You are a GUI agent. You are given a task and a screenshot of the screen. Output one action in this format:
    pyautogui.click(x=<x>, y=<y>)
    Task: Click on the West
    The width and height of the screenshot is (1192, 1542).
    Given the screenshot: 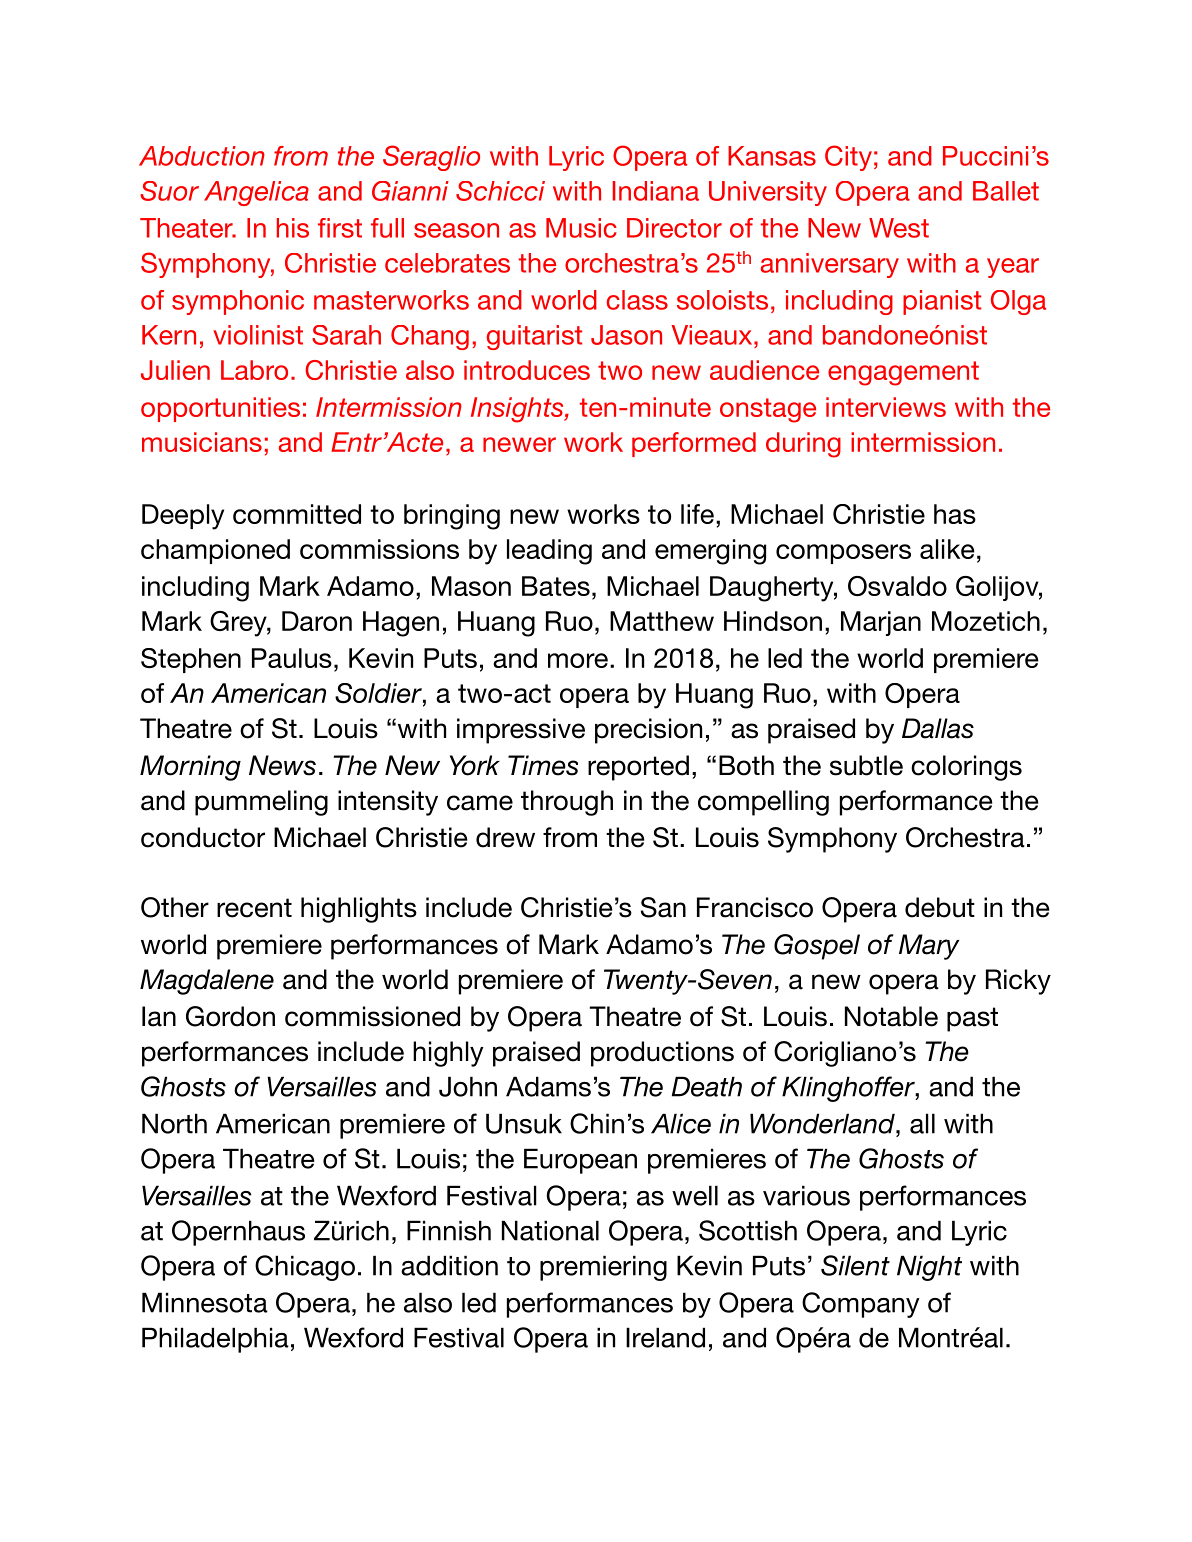 What is the action you would take?
    pyautogui.click(x=899, y=228)
